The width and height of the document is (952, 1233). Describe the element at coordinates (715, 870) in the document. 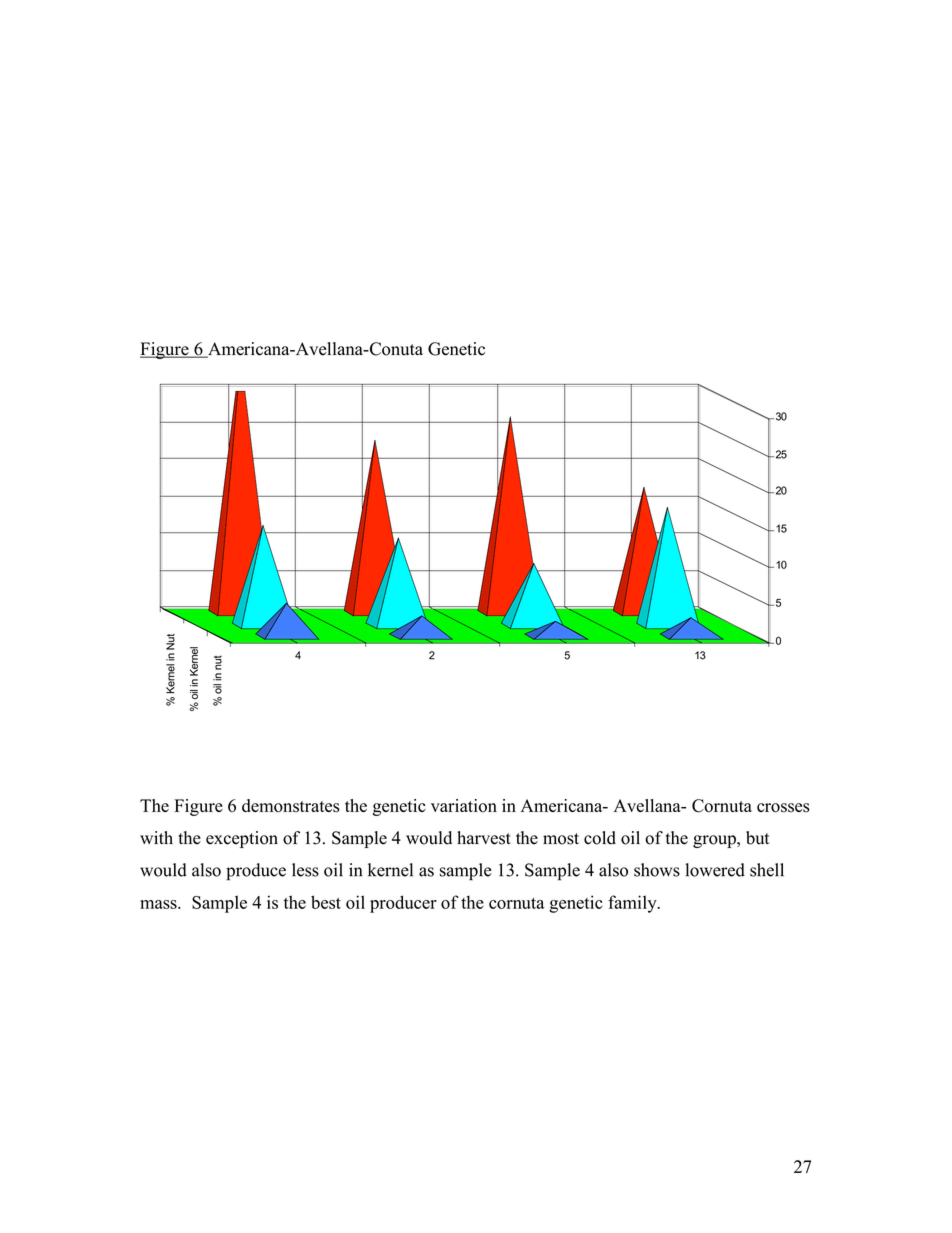

I see `lowered` at that location.
